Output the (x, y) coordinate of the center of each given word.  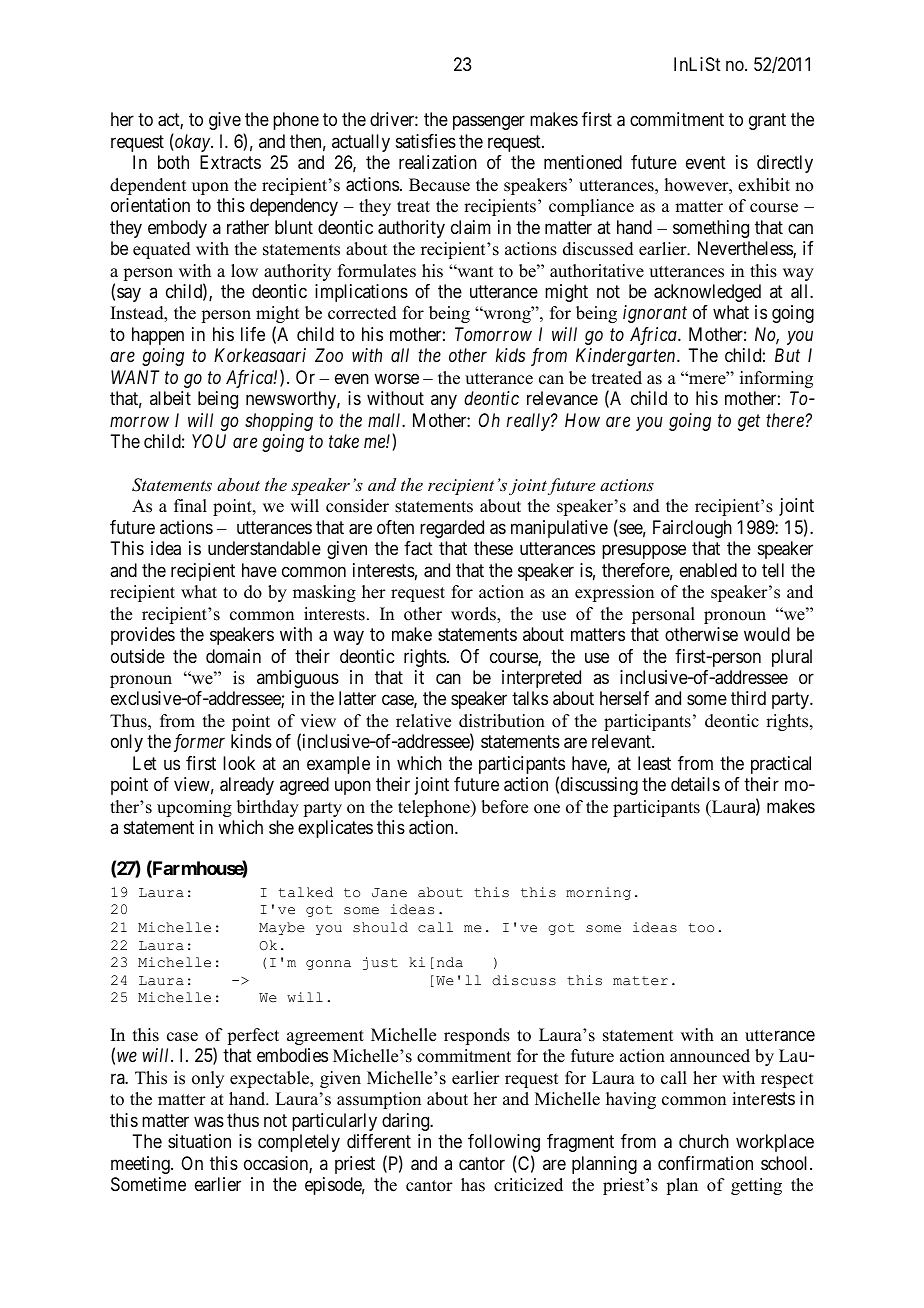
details (695, 784)
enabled (708, 570)
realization (438, 162)
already (247, 786)
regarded (452, 529)
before (504, 807)
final (190, 505)
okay (192, 143)
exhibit (764, 185)
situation (199, 1141)
